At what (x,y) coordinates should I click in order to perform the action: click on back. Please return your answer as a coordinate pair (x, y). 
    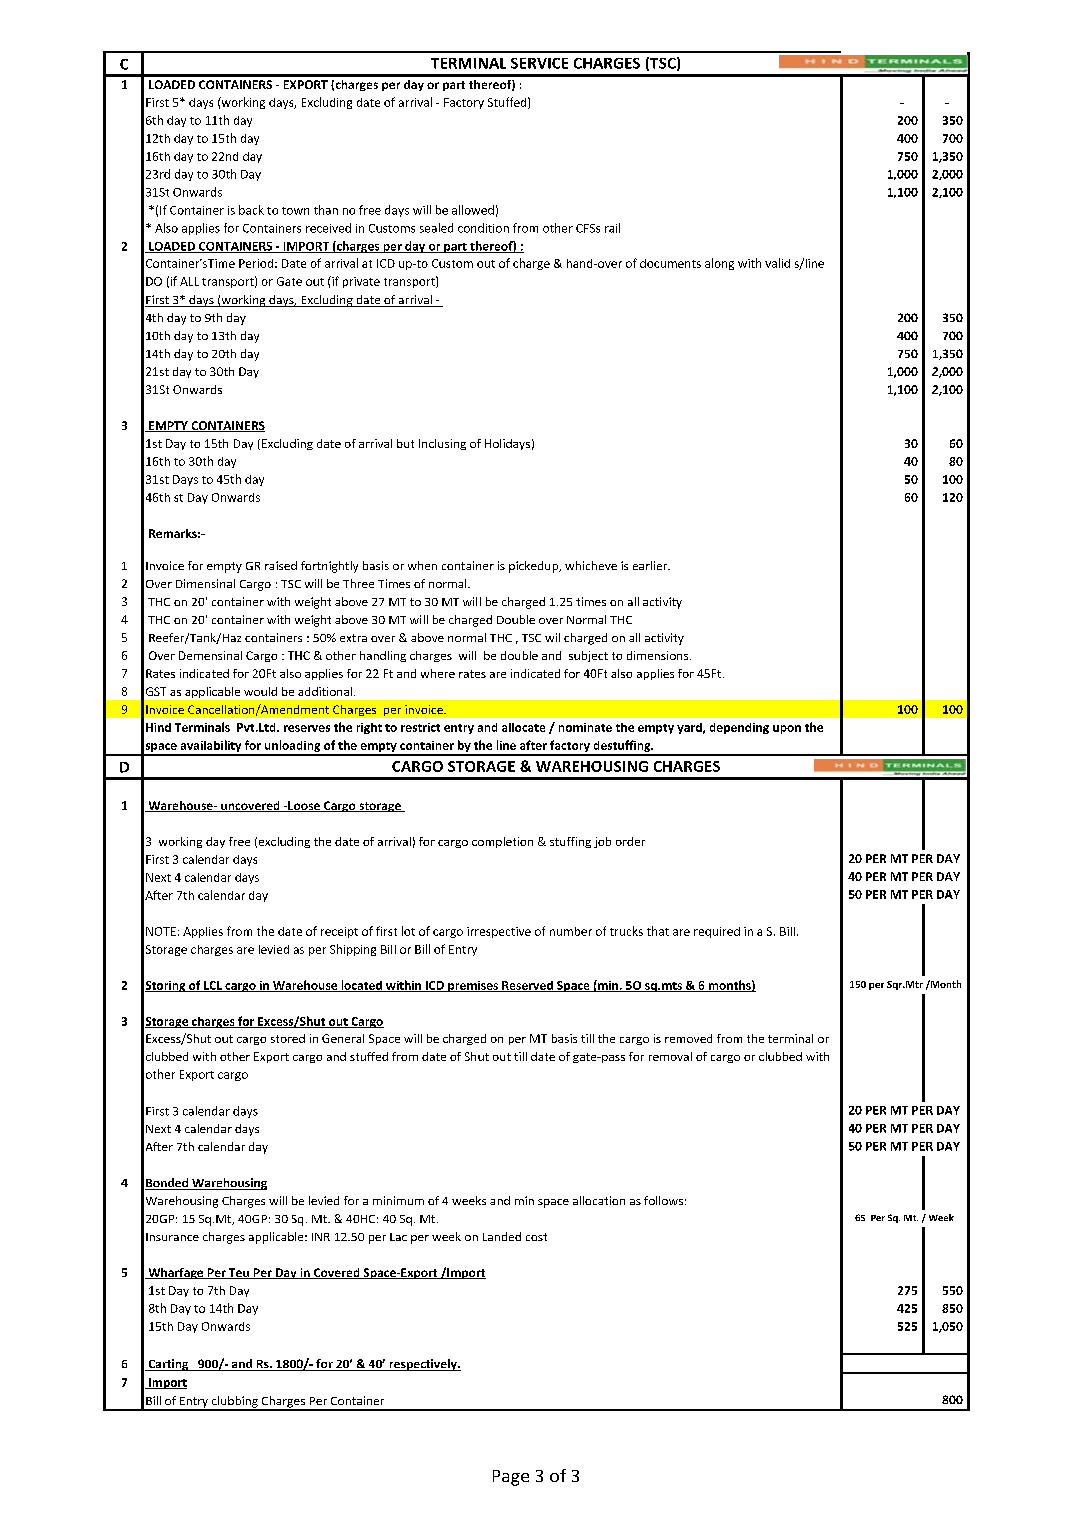
    Looking at the image, I should click on (251, 210).
